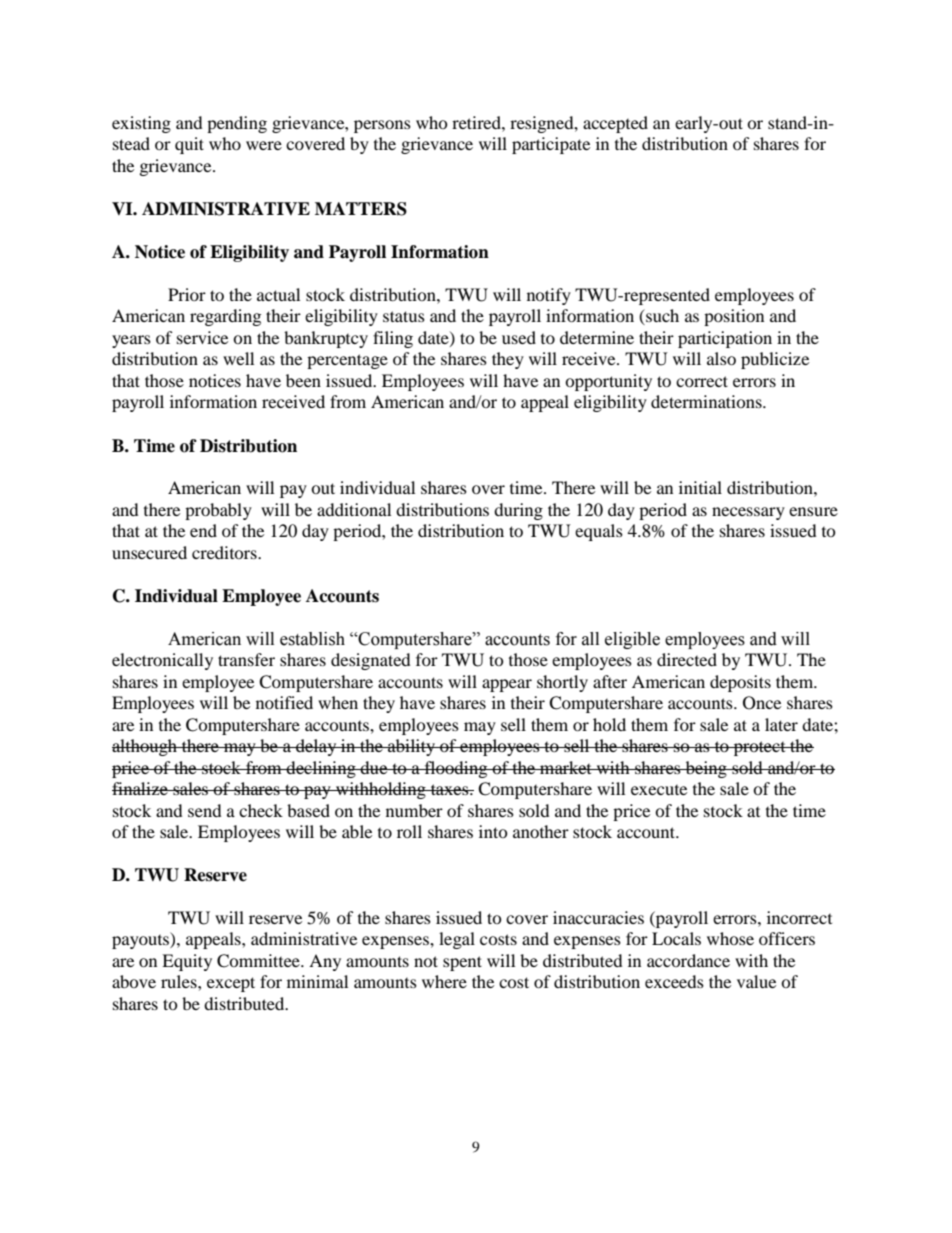 The height and width of the page is (1233, 952). Describe the element at coordinates (760, 748) in the page. I see `protect` at that location.
